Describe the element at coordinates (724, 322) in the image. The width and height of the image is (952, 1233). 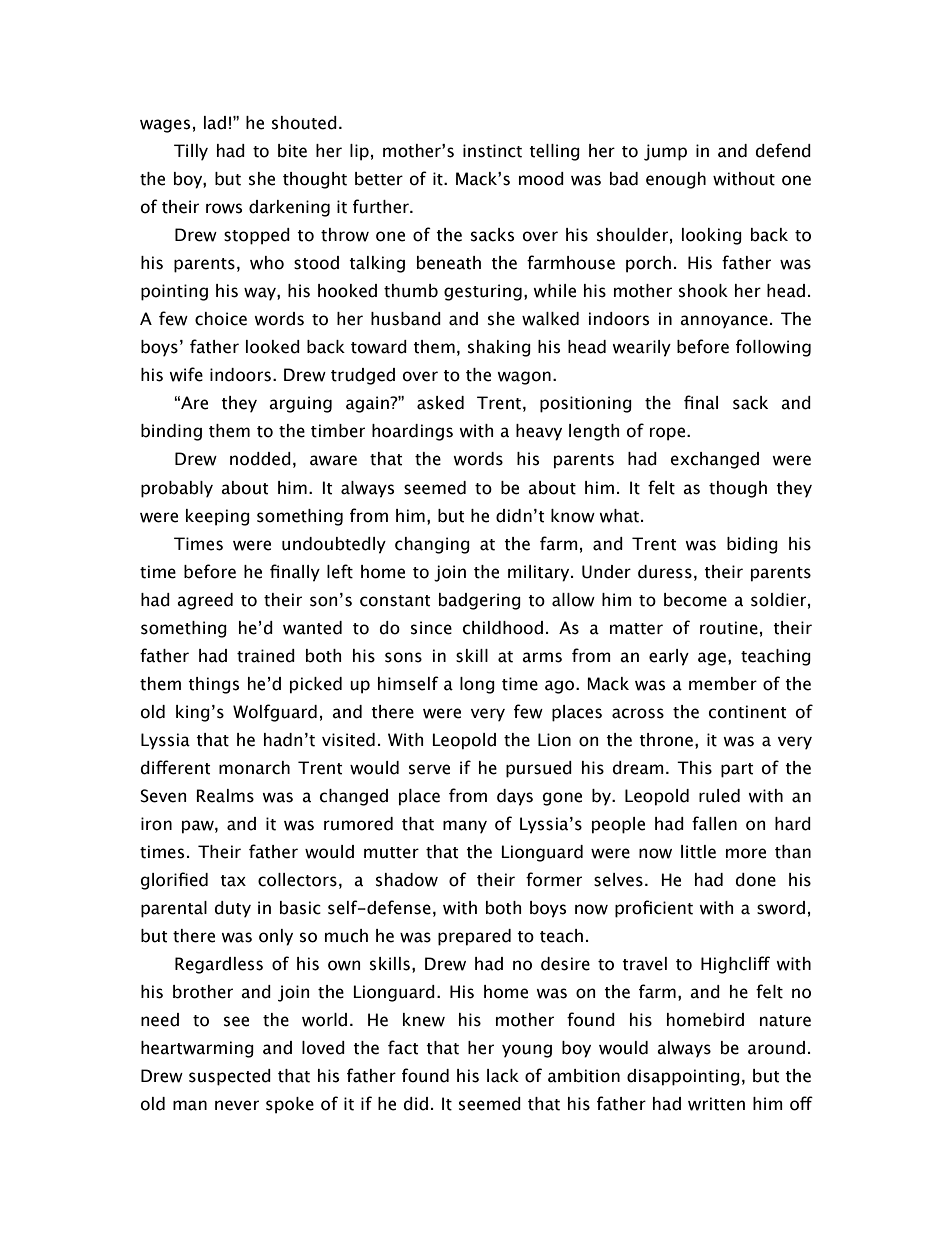
I see `annoyance` at that location.
